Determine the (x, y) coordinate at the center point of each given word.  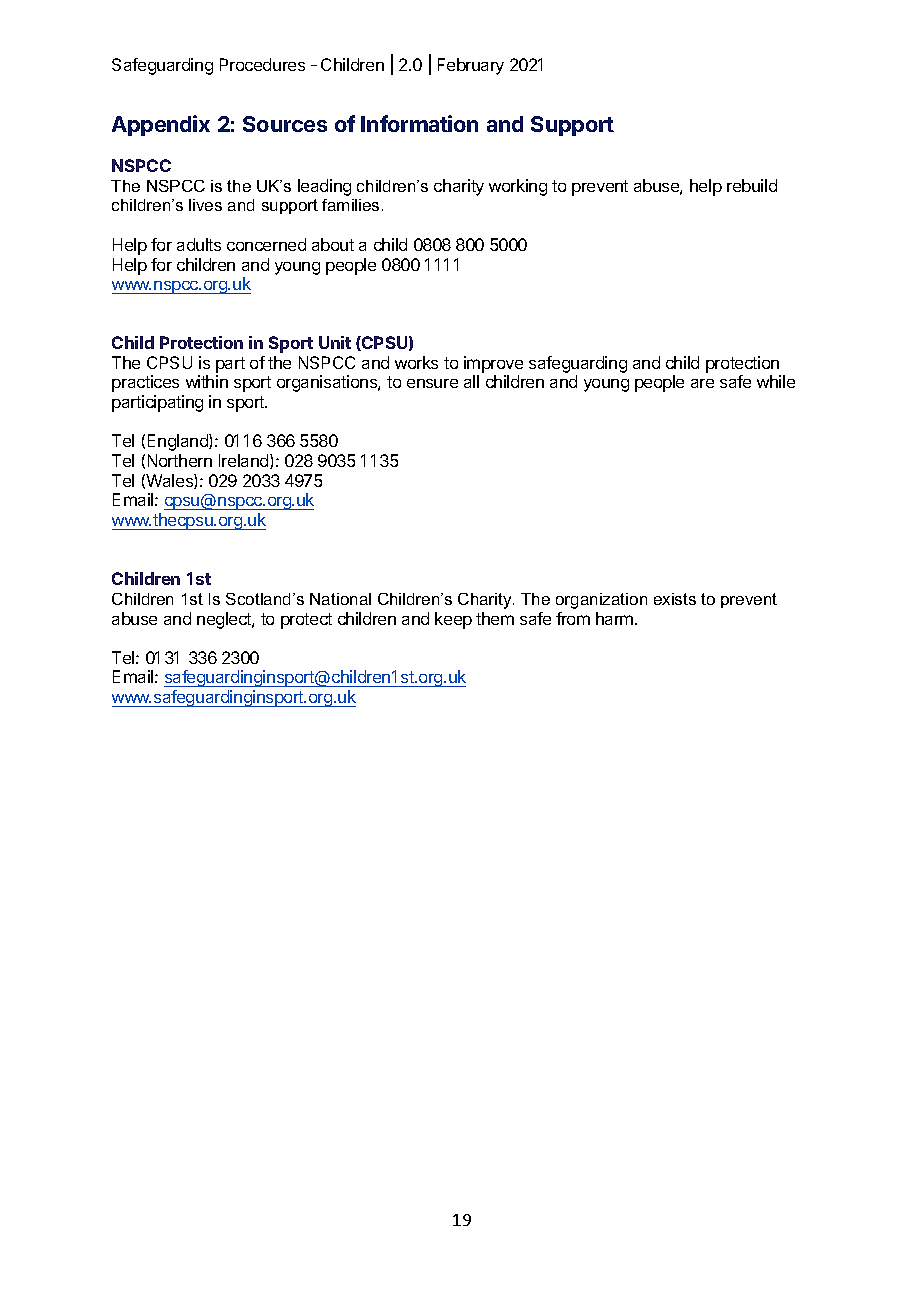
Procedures (262, 64)
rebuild (752, 185)
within (207, 381)
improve (493, 364)
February (471, 66)
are (702, 383)
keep (453, 620)
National (340, 599)
